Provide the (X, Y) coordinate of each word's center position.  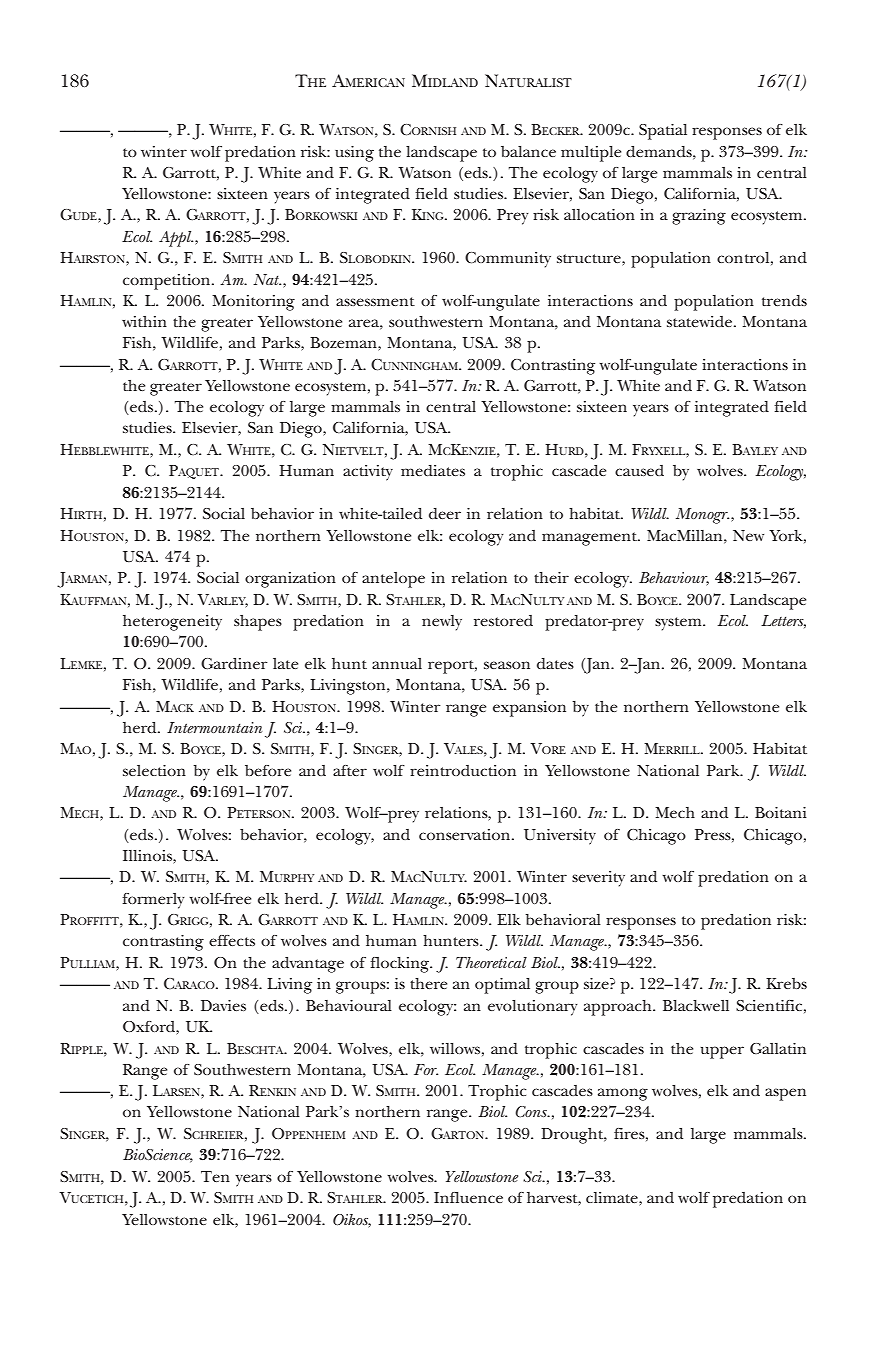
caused (639, 470)
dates (555, 663)
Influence (468, 1197)
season (507, 665)
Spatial (663, 132)
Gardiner (234, 663)
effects (232, 940)
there (428, 983)
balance (528, 151)
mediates (433, 470)
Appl (176, 239)
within (144, 321)
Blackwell (696, 1005)
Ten (215, 1176)
